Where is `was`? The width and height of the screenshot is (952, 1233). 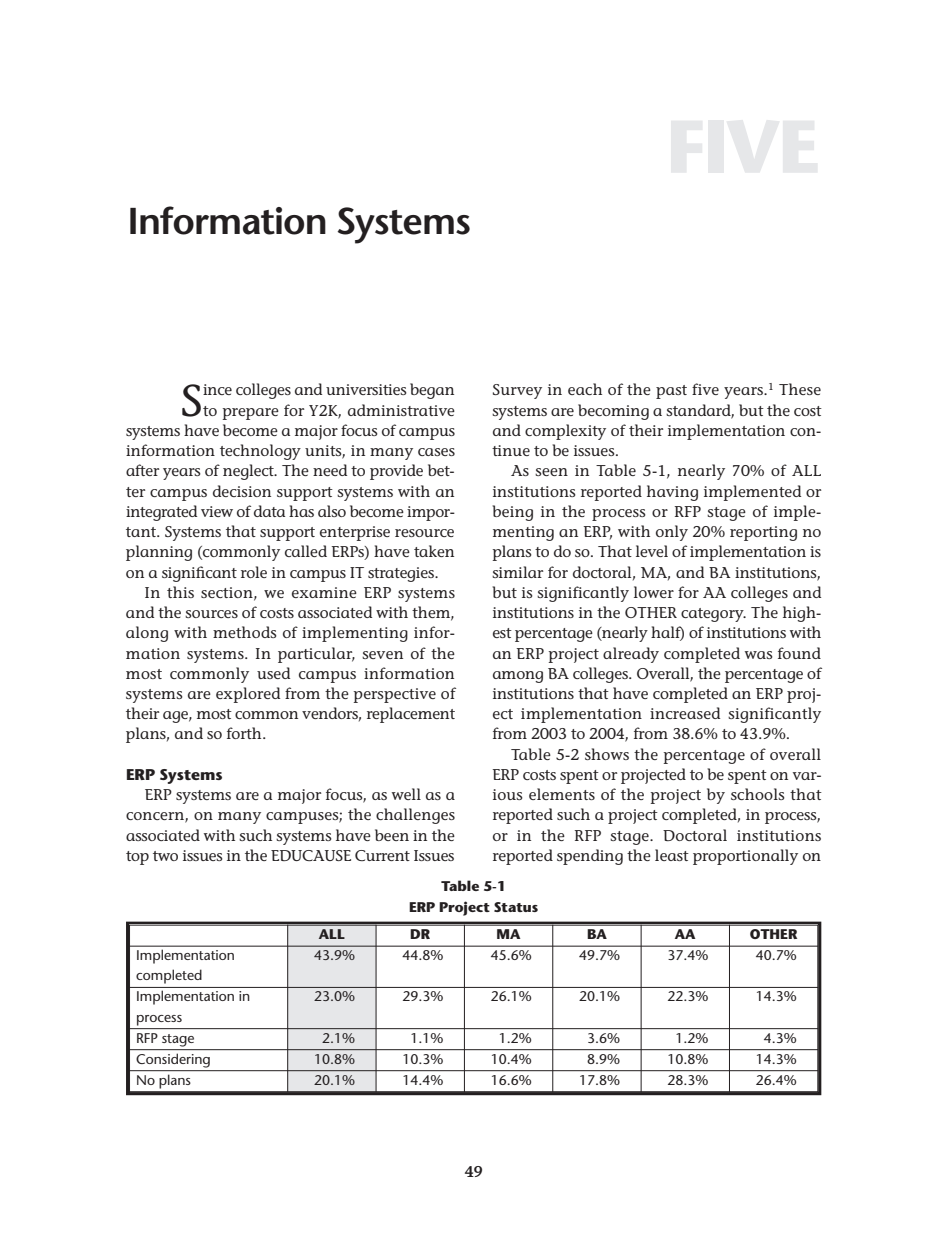
was is located at coordinates (759, 655).
